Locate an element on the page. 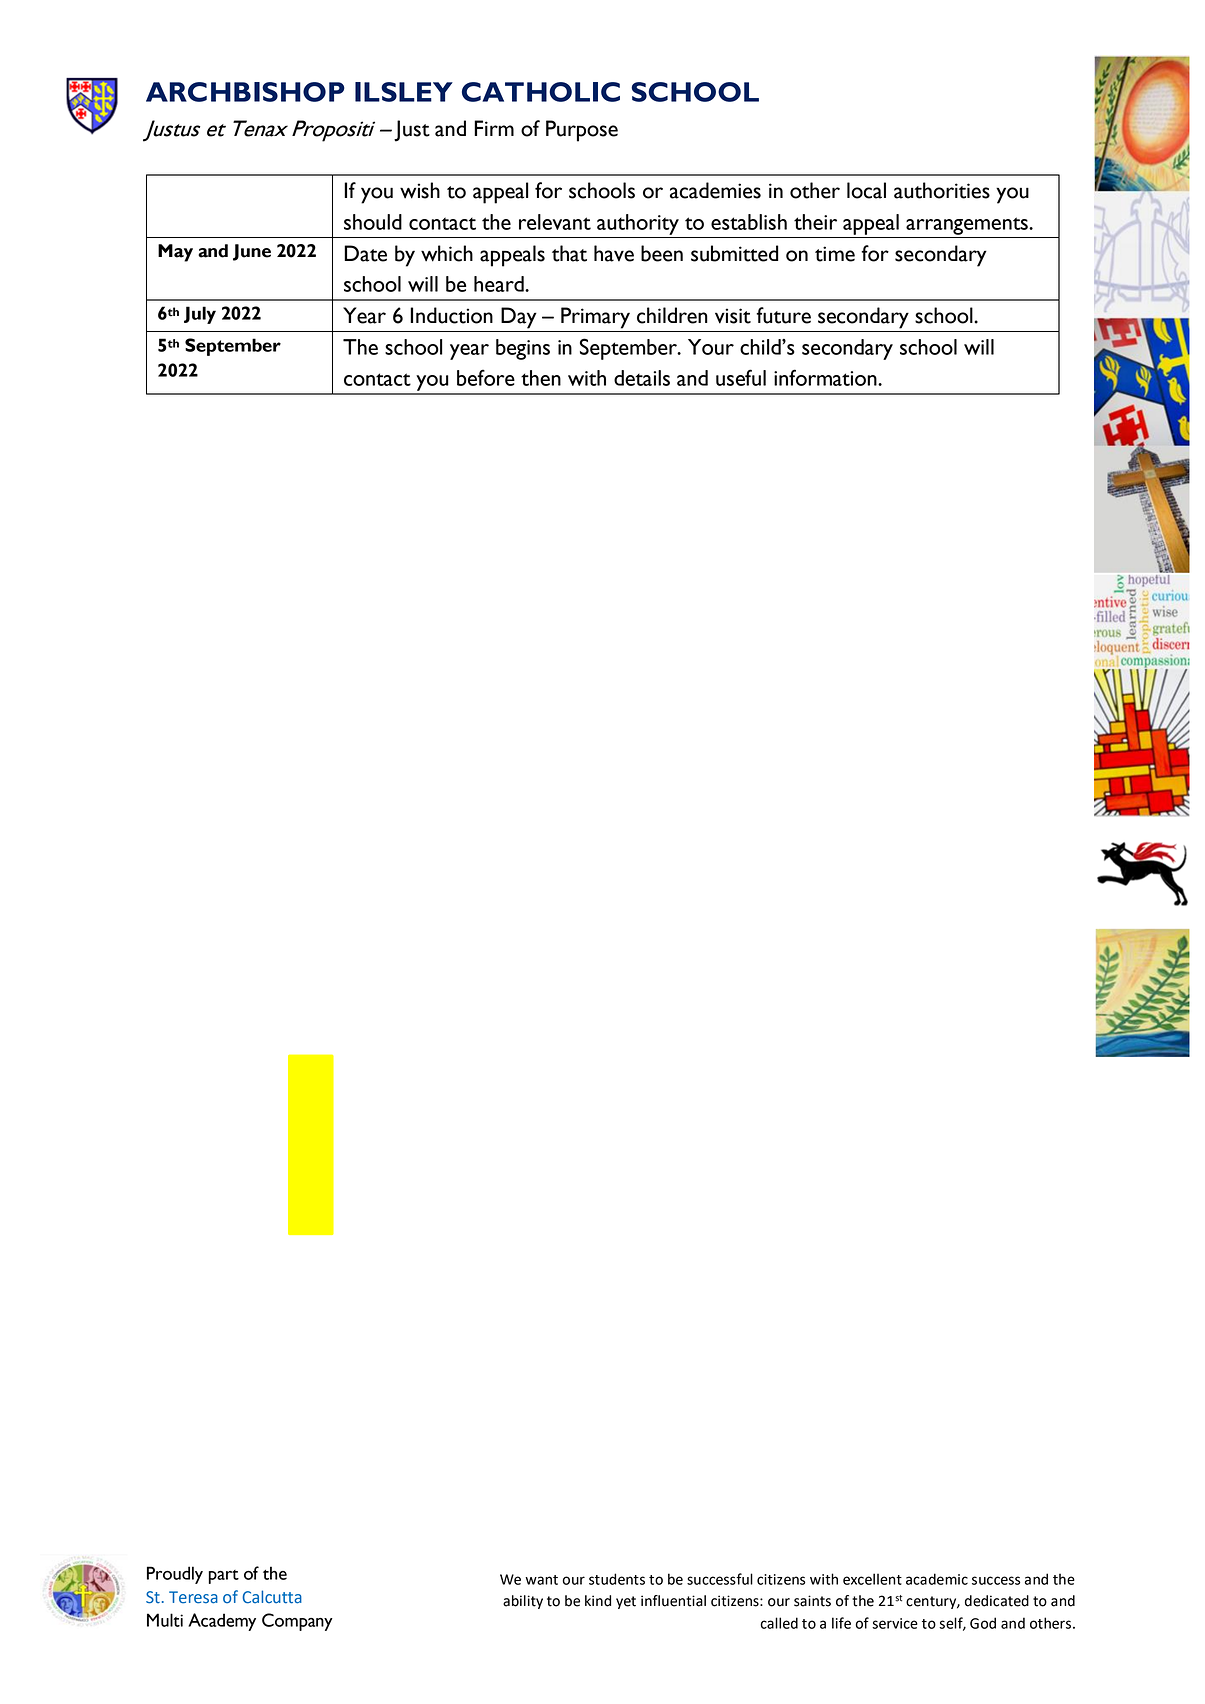 The image size is (1205, 1704). useful is located at coordinates (741, 377).
